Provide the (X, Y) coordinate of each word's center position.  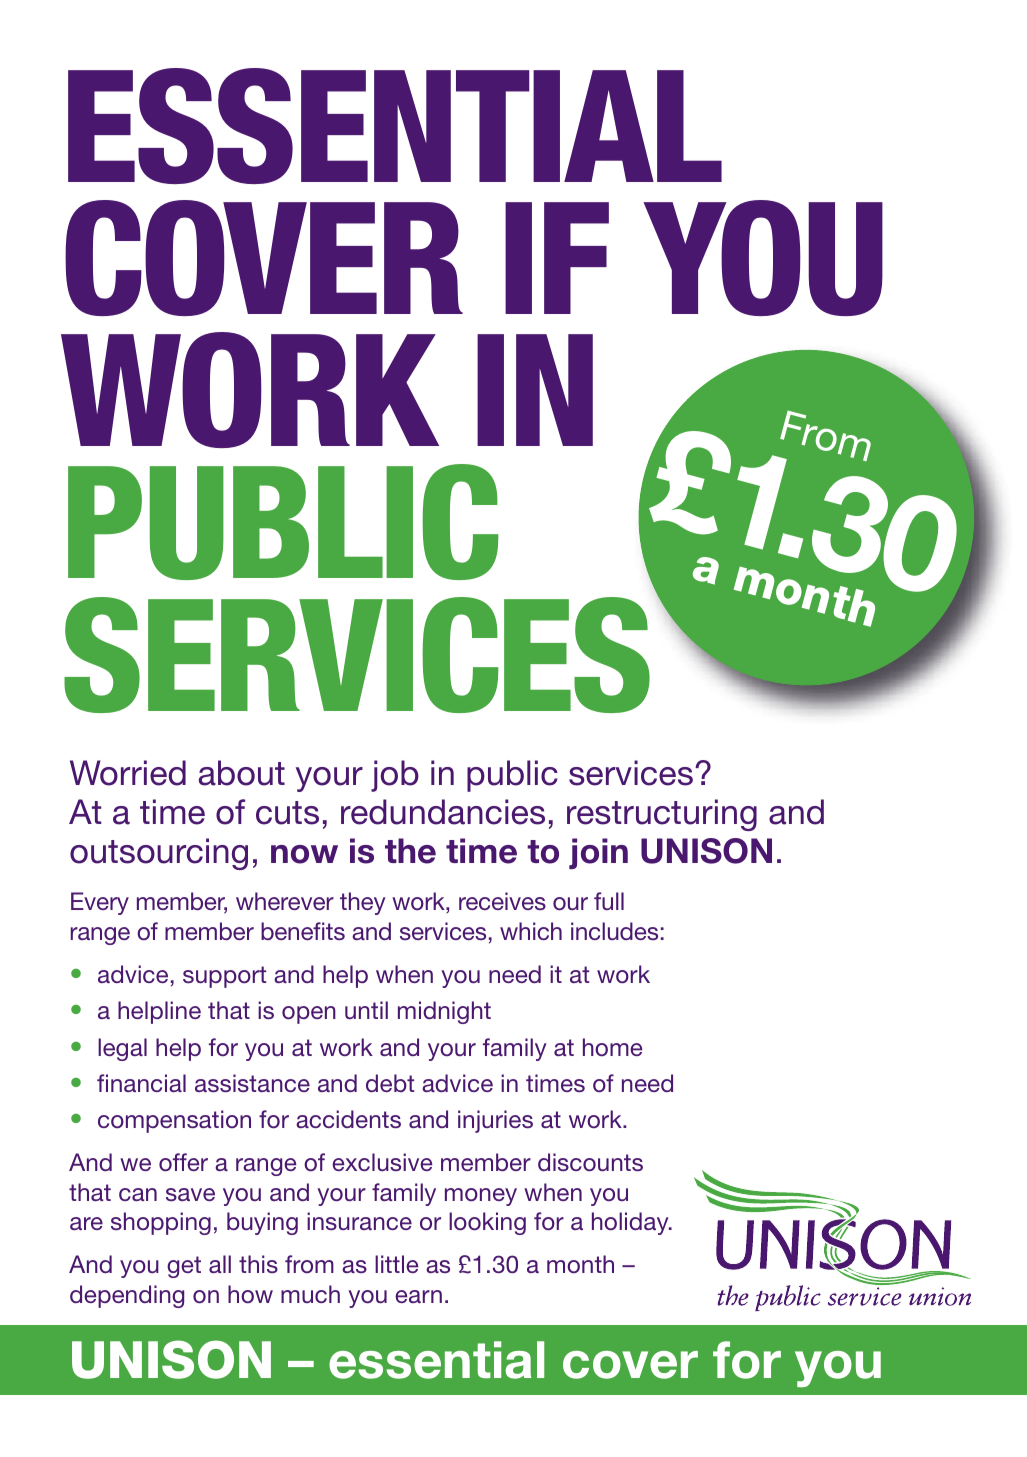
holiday (631, 1223)
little (396, 1264)
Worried (128, 773)
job (395, 776)
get (184, 1267)
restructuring (662, 815)
